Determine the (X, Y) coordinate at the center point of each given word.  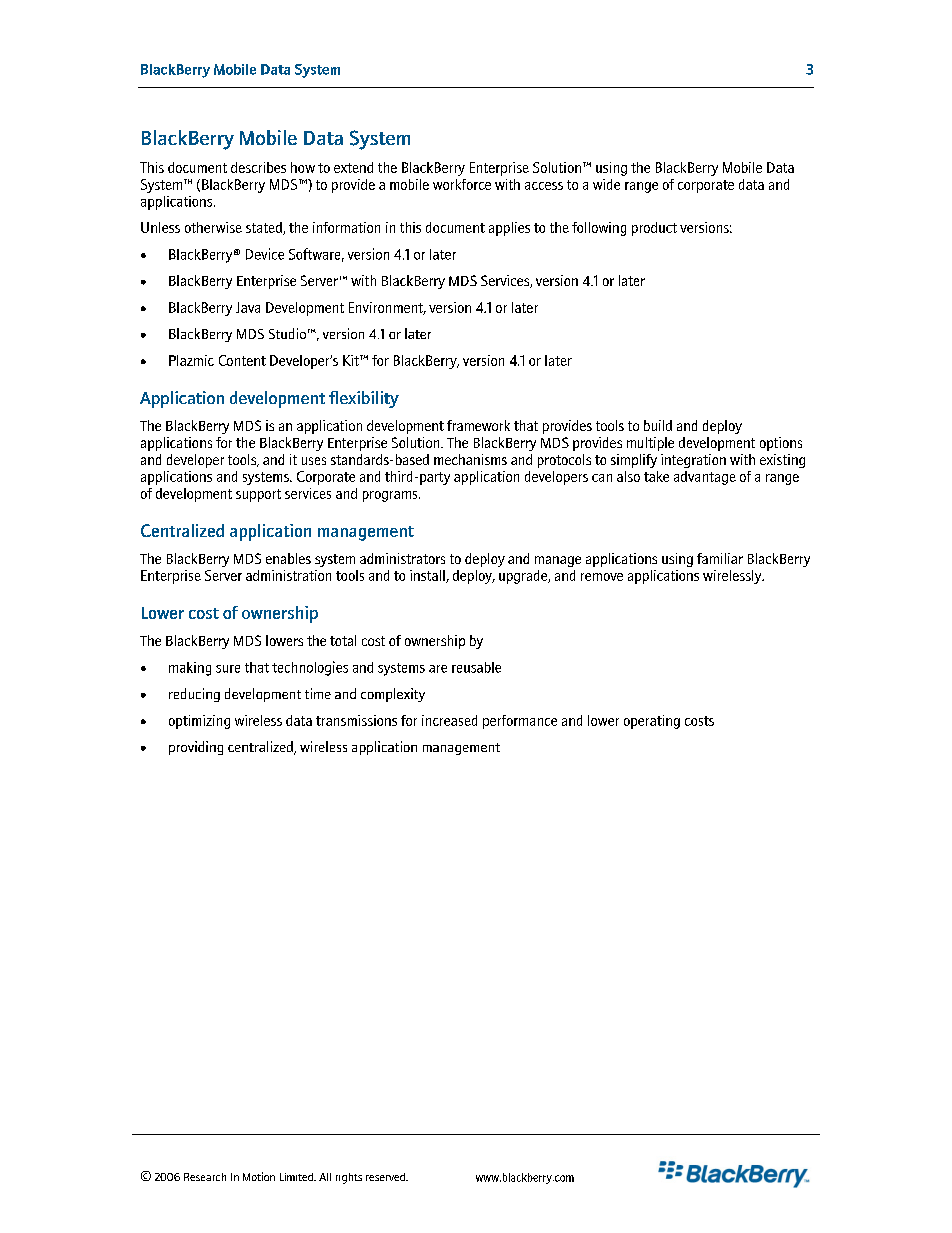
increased (449, 720)
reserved (386, 1177)
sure (228, 669)
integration (693, 461)
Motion (259, 1176)
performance (520, 722)
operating (652, 722)
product (654, 229)
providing (196, 748)
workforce (462, 184)
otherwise (213, 227)
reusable (476, 667)
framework (478, 425)
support (258, 495)
